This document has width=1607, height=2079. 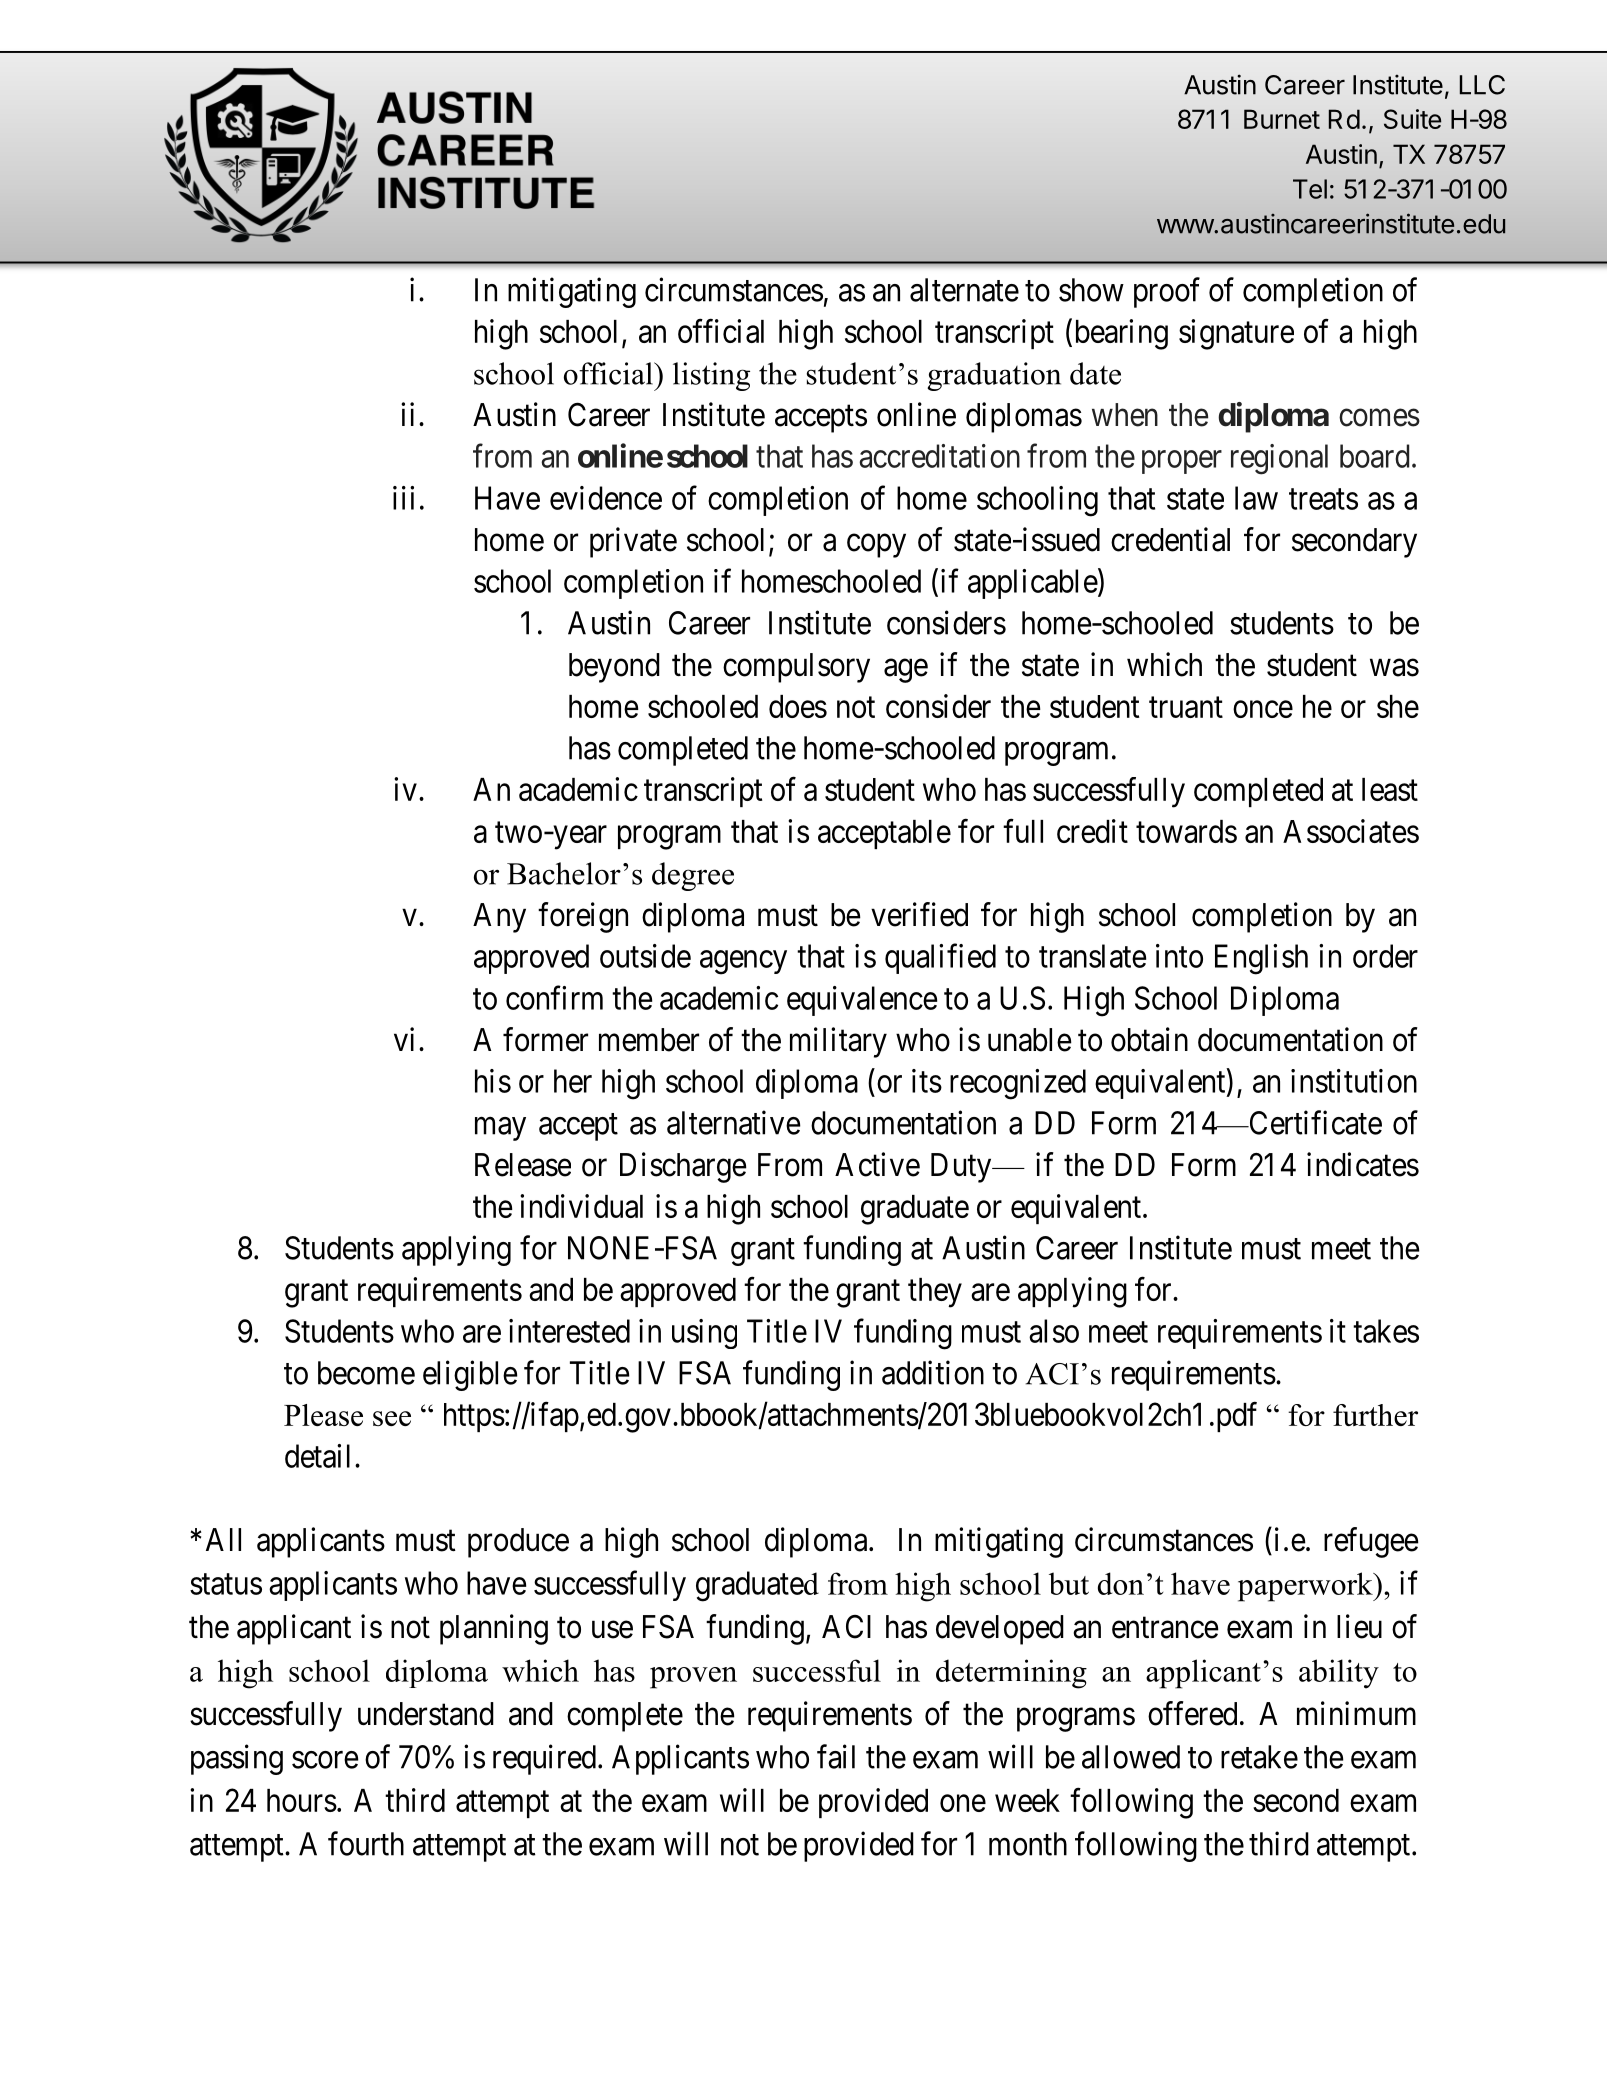 What do you see at coordinates (1259, 1757) in the document?
I see `retake` at bounding box center [1259, 1757].
